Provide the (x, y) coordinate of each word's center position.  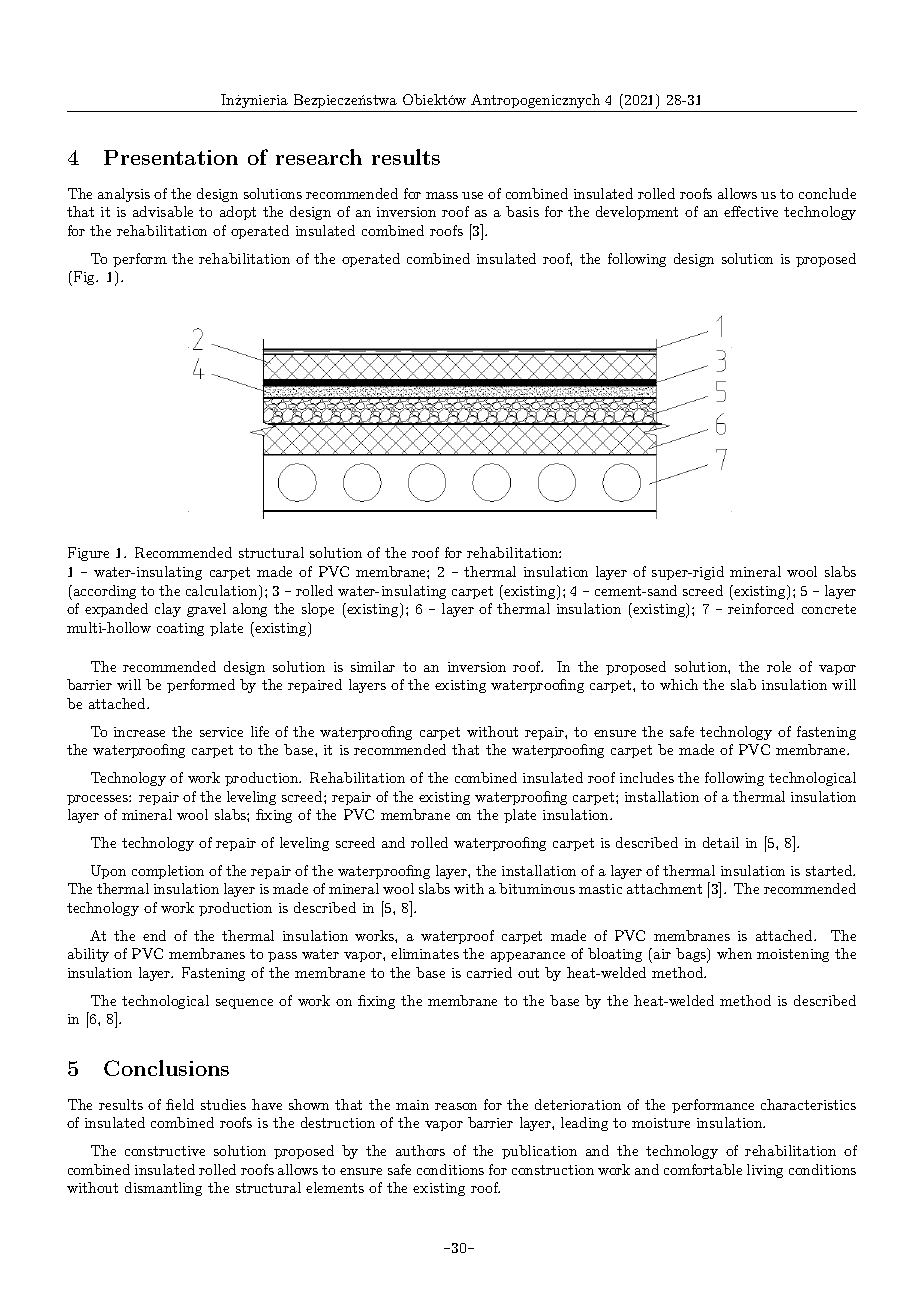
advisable (163, 211)
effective (751, 211)
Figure (88, 554)
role (779, 666)
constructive (165, 1151)
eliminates (425, 953)
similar (373, 666)
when (734, 953)
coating (180, 629)
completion (168, 872)
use (472, 195)
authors (420, 1150)
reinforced (761, 608)
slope (318, 610)
